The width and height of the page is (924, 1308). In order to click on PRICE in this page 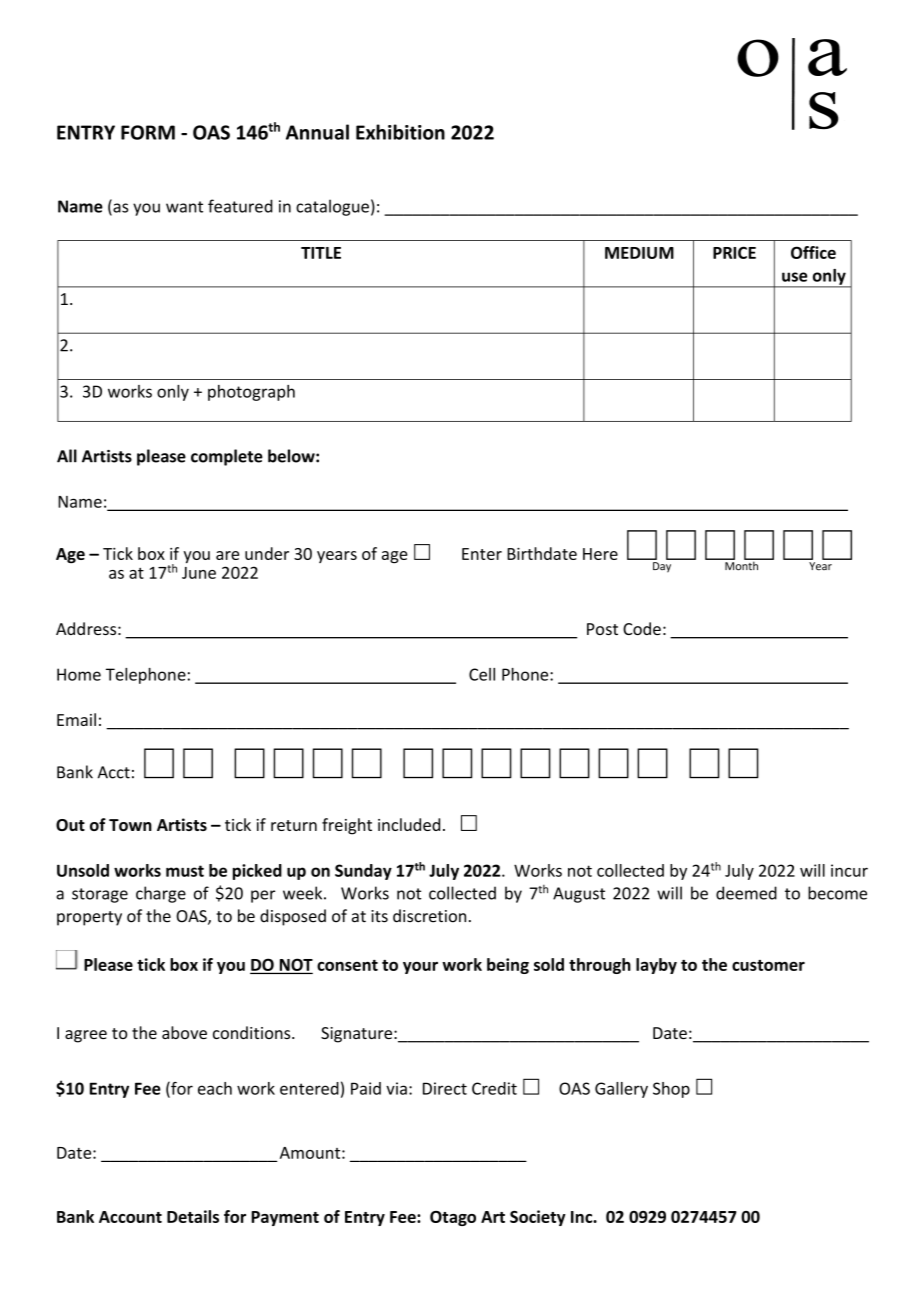, I will do `click(734, 252)`.
